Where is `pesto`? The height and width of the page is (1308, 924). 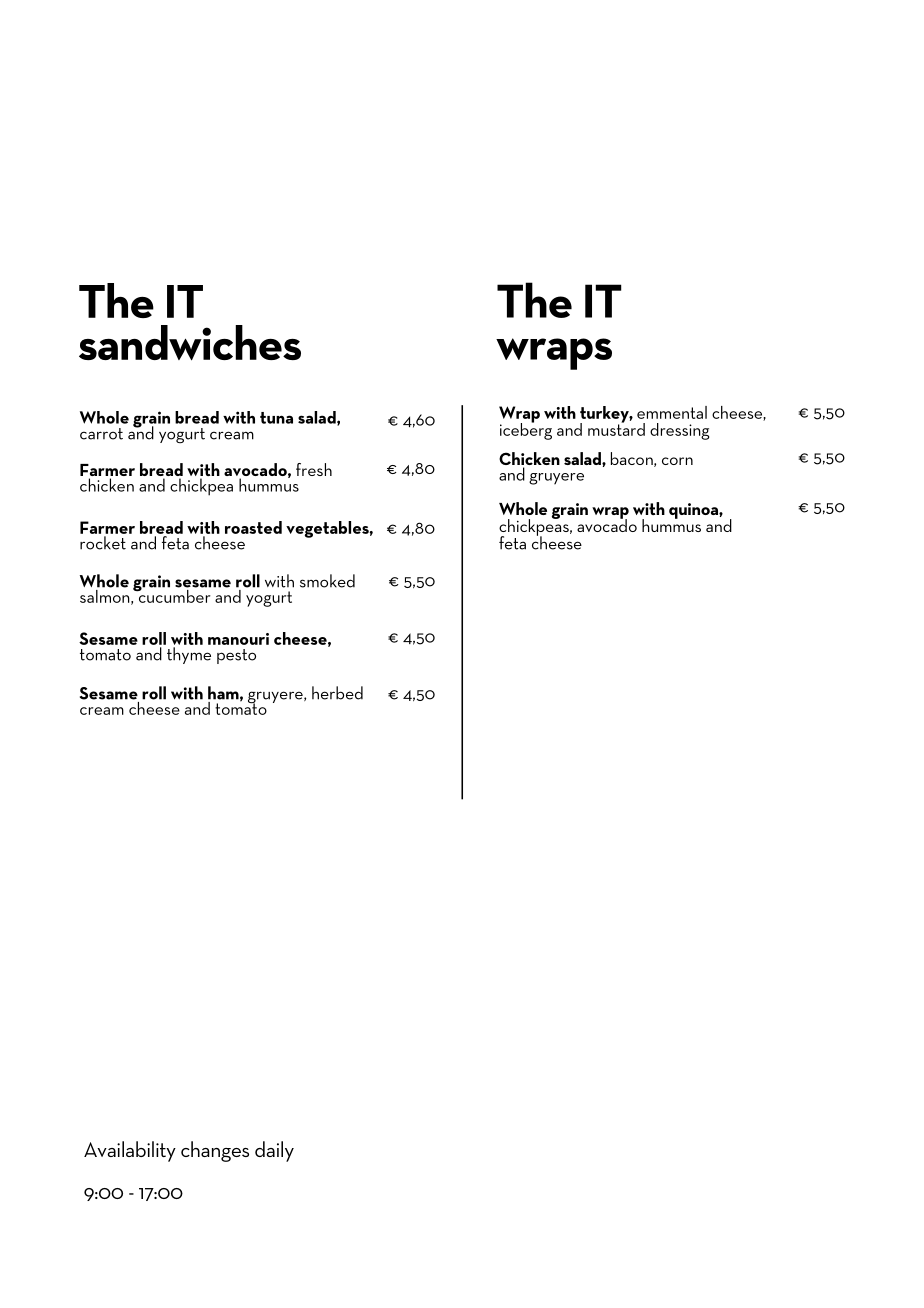
pesto is located at coordinates (236, 656).
